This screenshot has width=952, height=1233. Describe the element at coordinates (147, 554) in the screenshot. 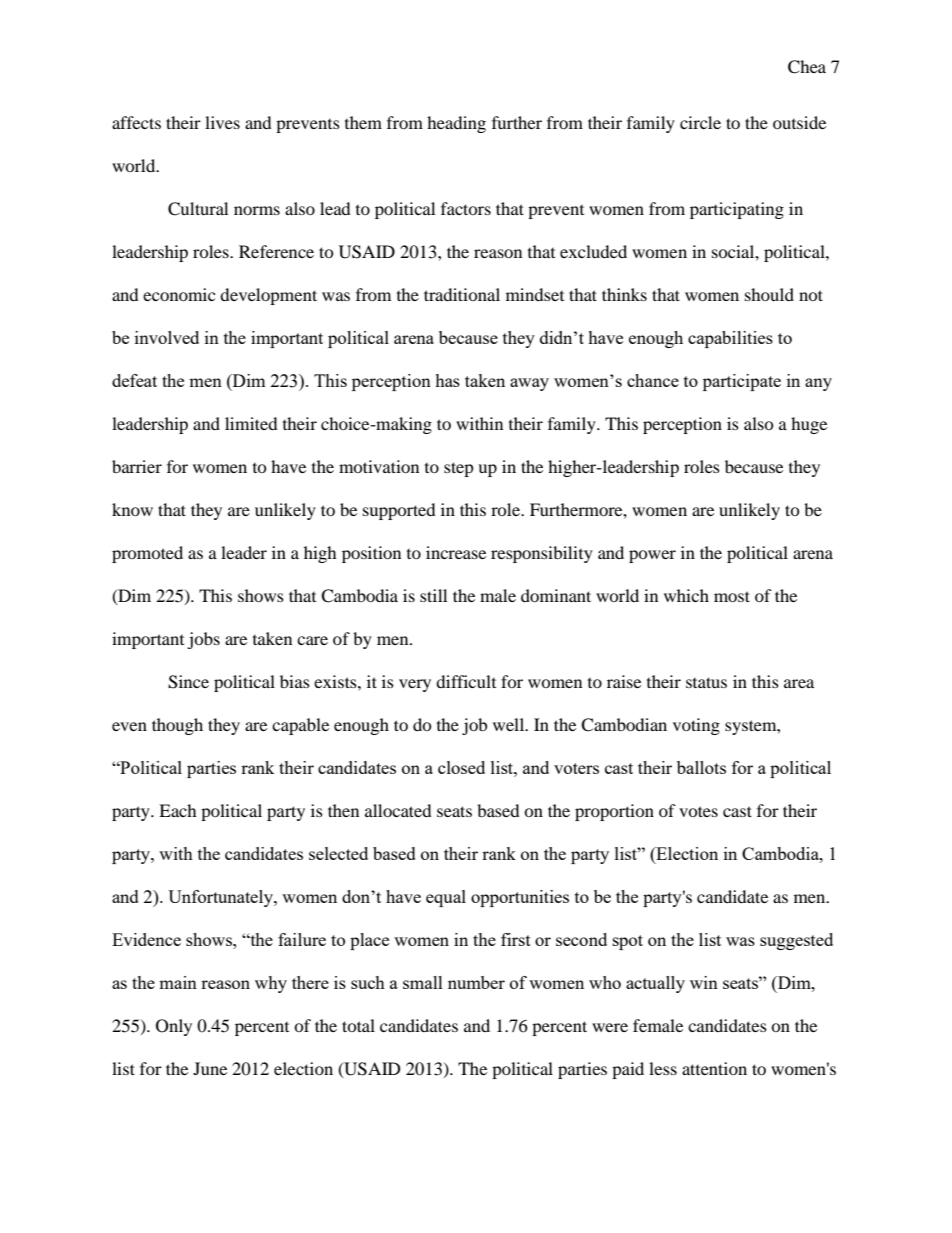

I see `promoted` at that location.
